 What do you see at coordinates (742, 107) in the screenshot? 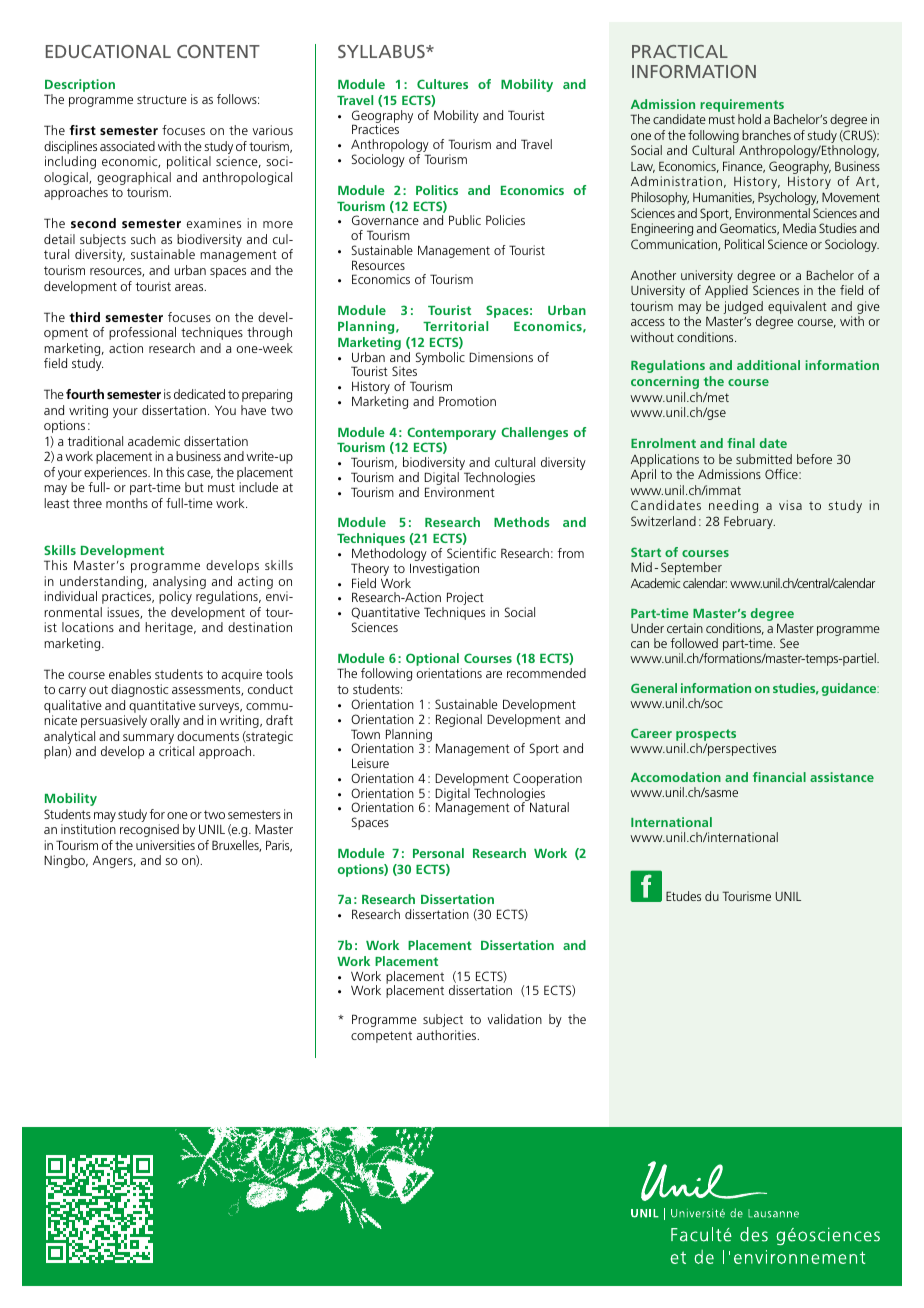
I see `requirements` at bounding box center [742, 107].
